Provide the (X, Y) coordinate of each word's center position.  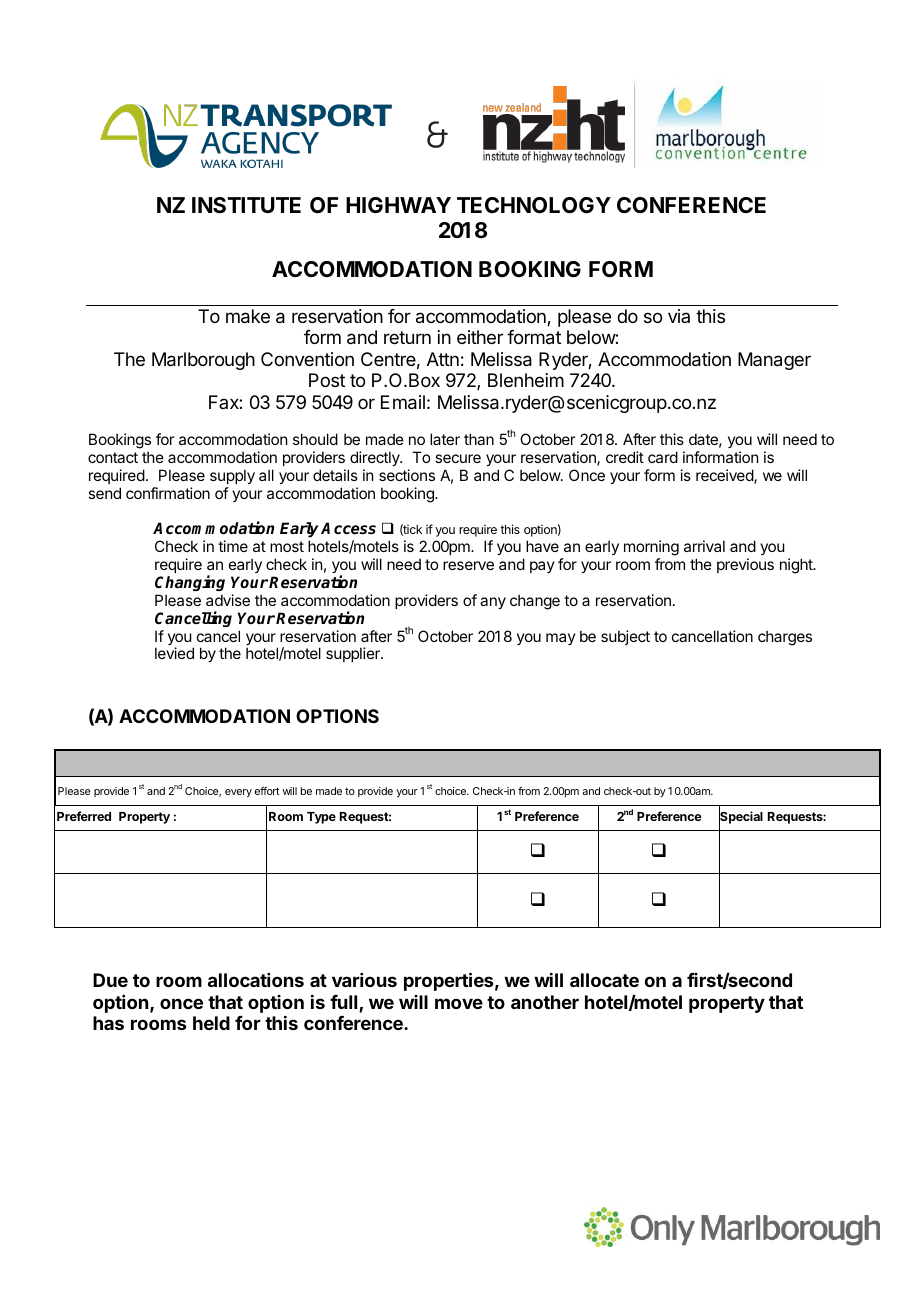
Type (321, 818)
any (493, 603)
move (459, 1003)
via (679, 316)
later (445, 439)
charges (785, 638)
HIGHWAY (398, 205)
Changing (190, 583)
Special (741, 818)
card (663, 457)
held (211, 1023)
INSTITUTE (246, 205)
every (238, 793)
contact (113, 457)
